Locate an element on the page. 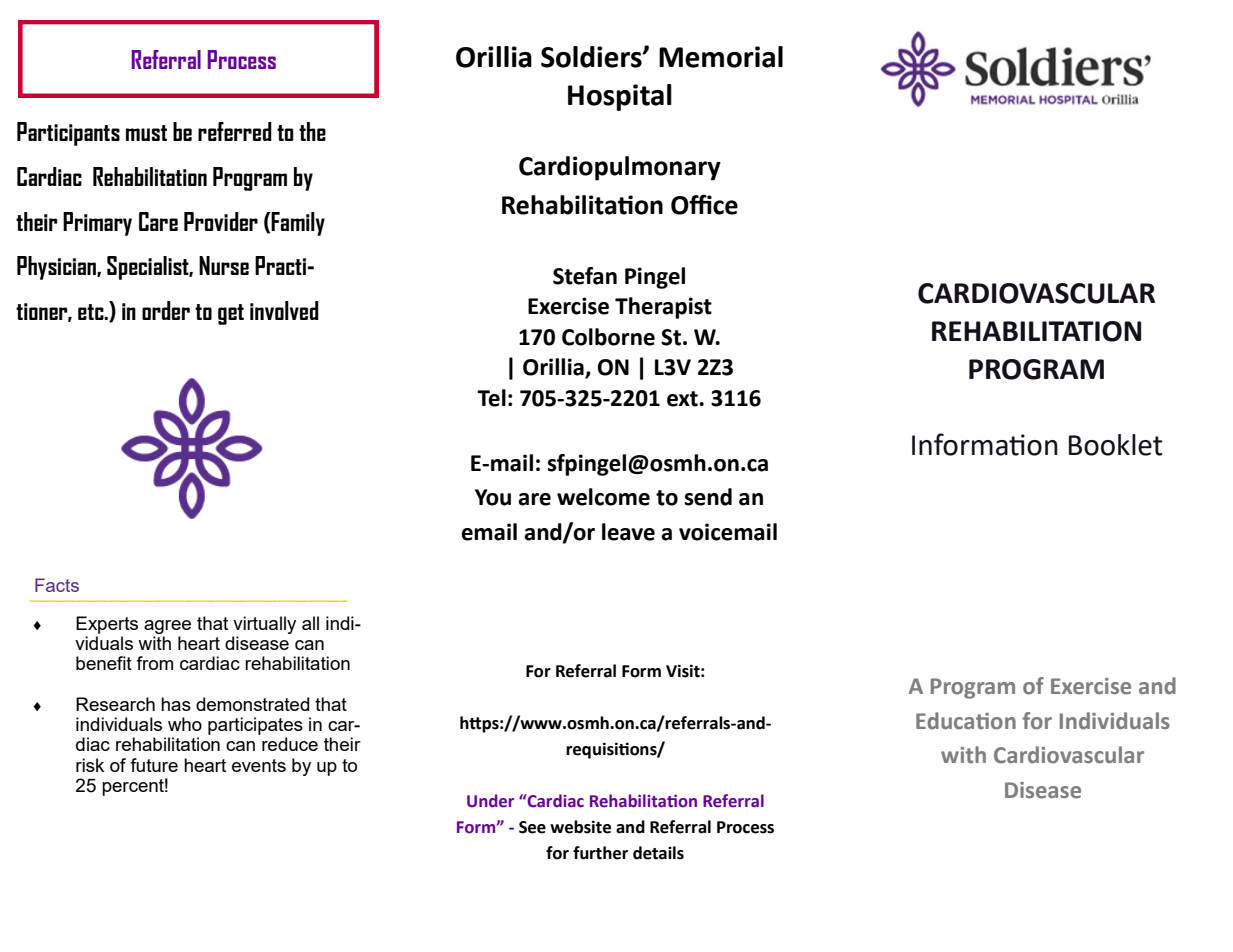 Image resolution: width=1233 pixels, height=952 pixels. Memorial is located at coordinates (721, 57).
